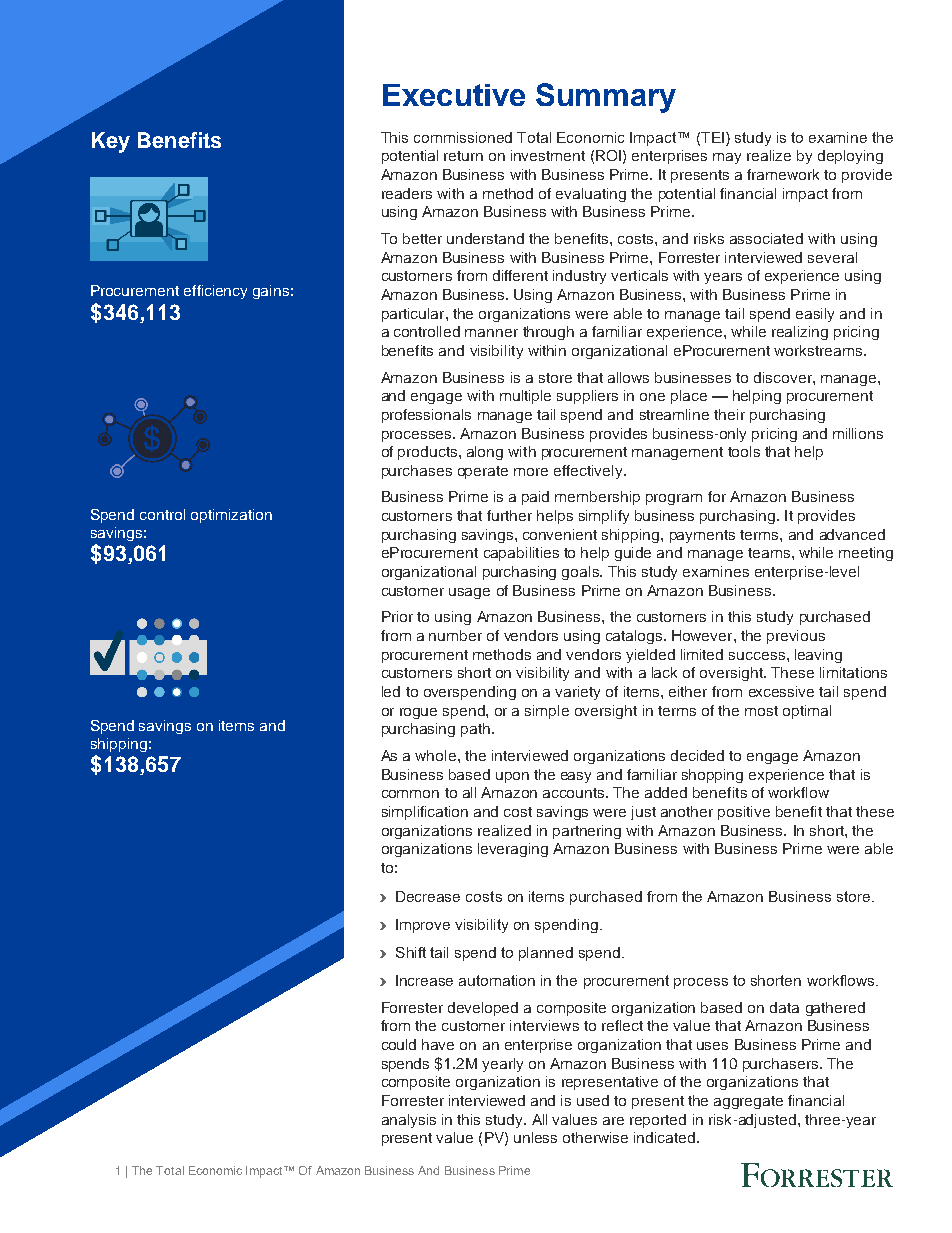  What do you see at coordinates (111, 142) in the screenshot?
I see `Key` at bounding box center [111, 142].
